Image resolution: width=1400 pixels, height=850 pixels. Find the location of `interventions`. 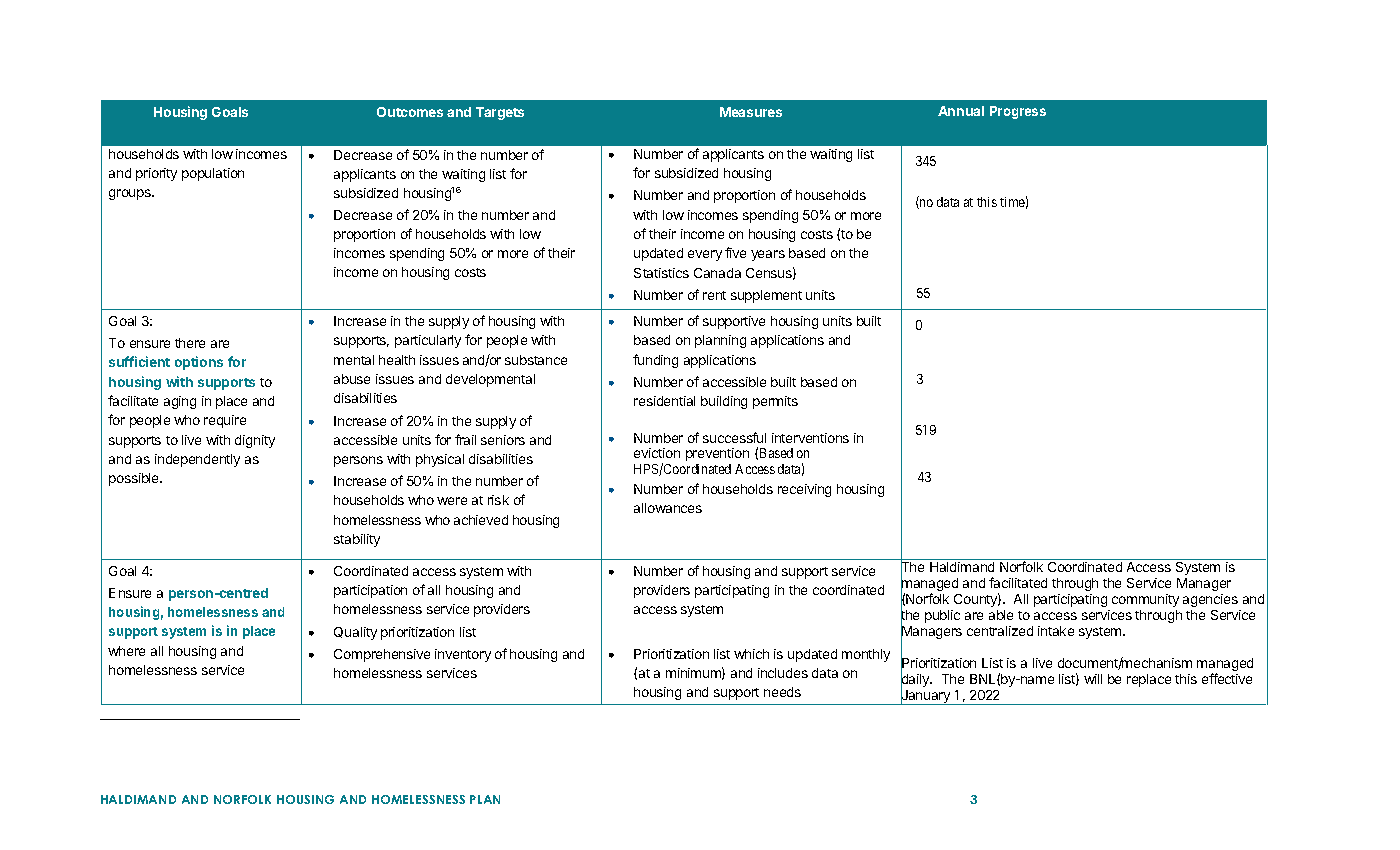

interventions is located at coordinates (810, 438).
